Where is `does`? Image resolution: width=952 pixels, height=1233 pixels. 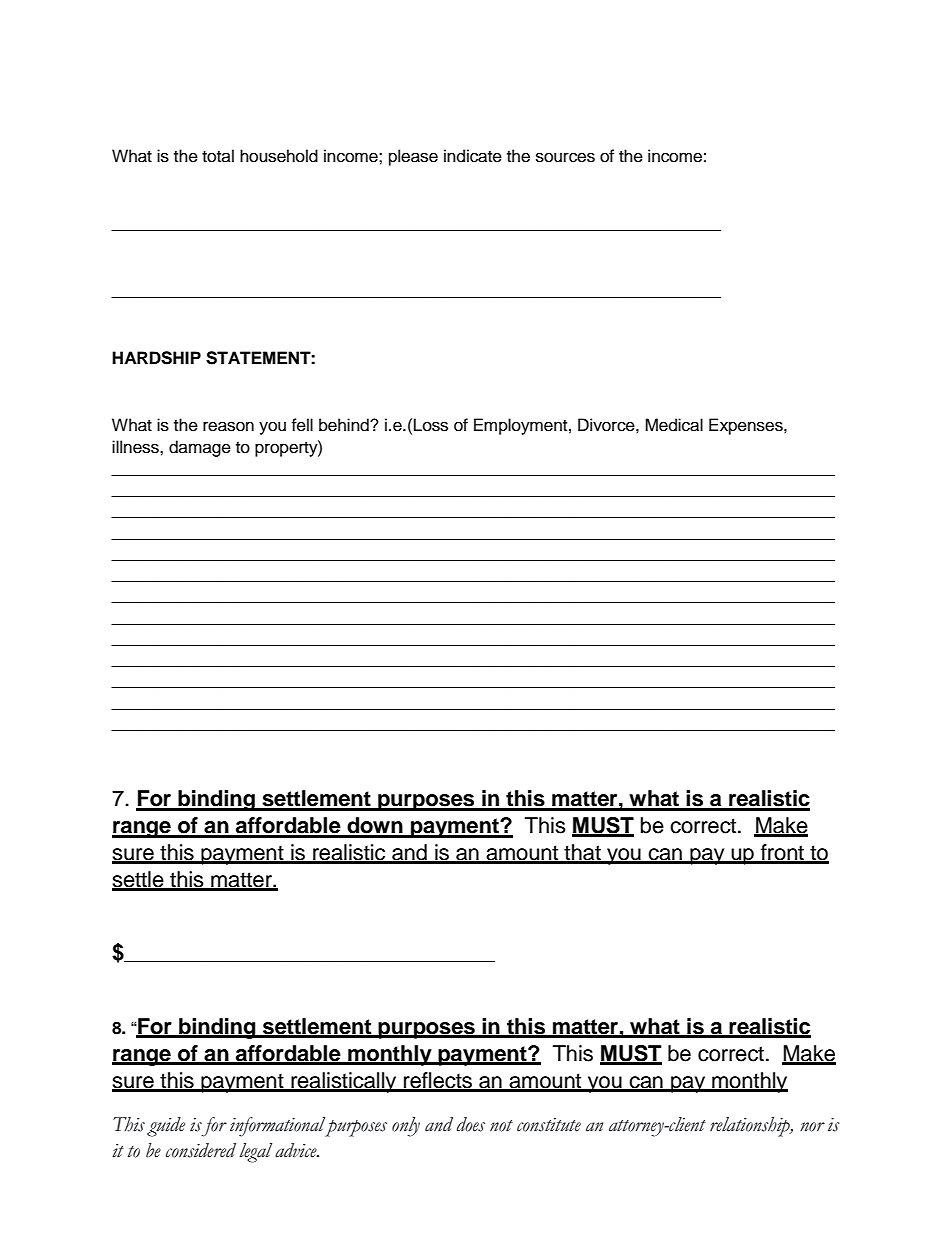 does is located at coordinates (471, 1124).
